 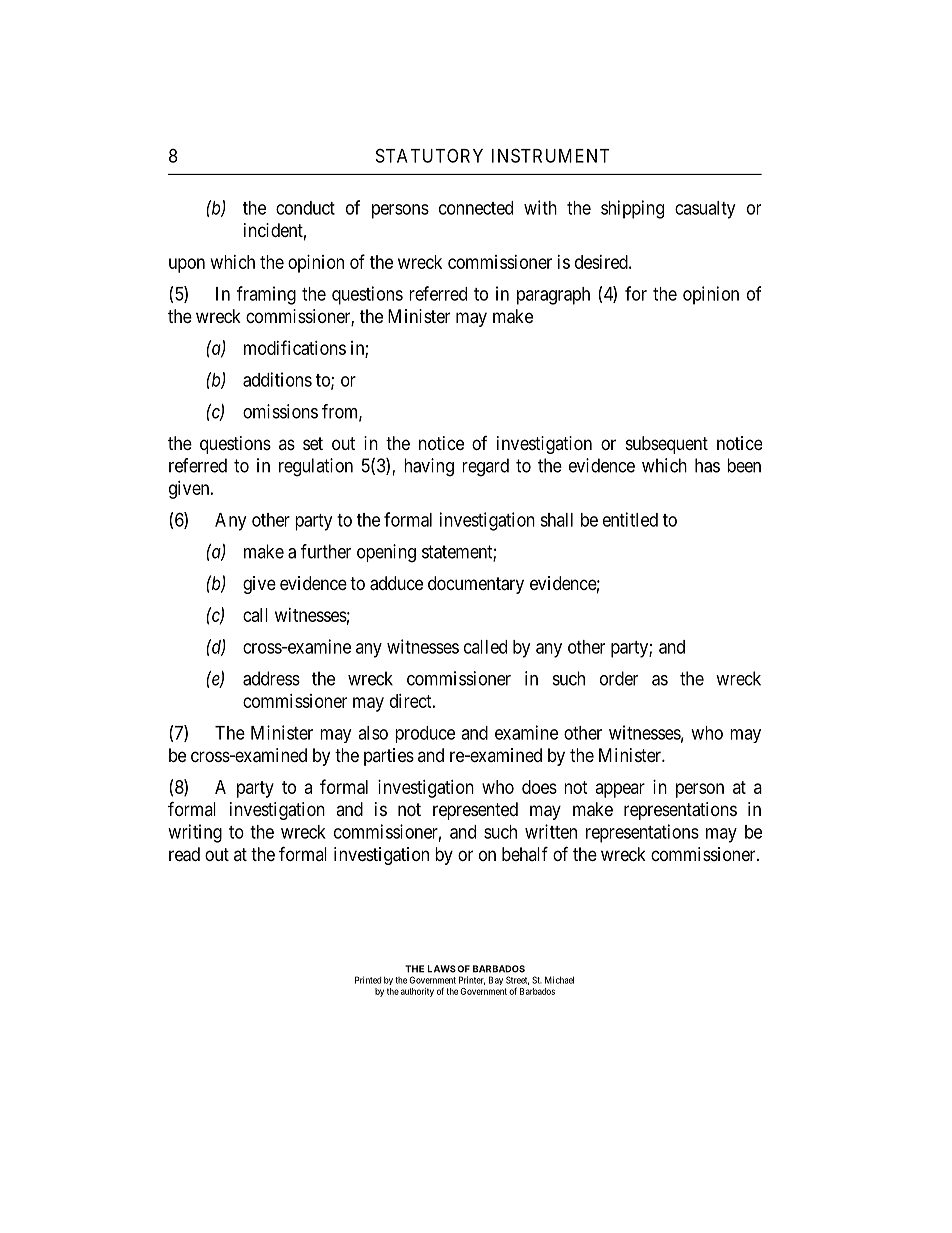 What do you see at coordinates (559, 980) in the image?
I see `Michael` at bounding box center [559, 980].
